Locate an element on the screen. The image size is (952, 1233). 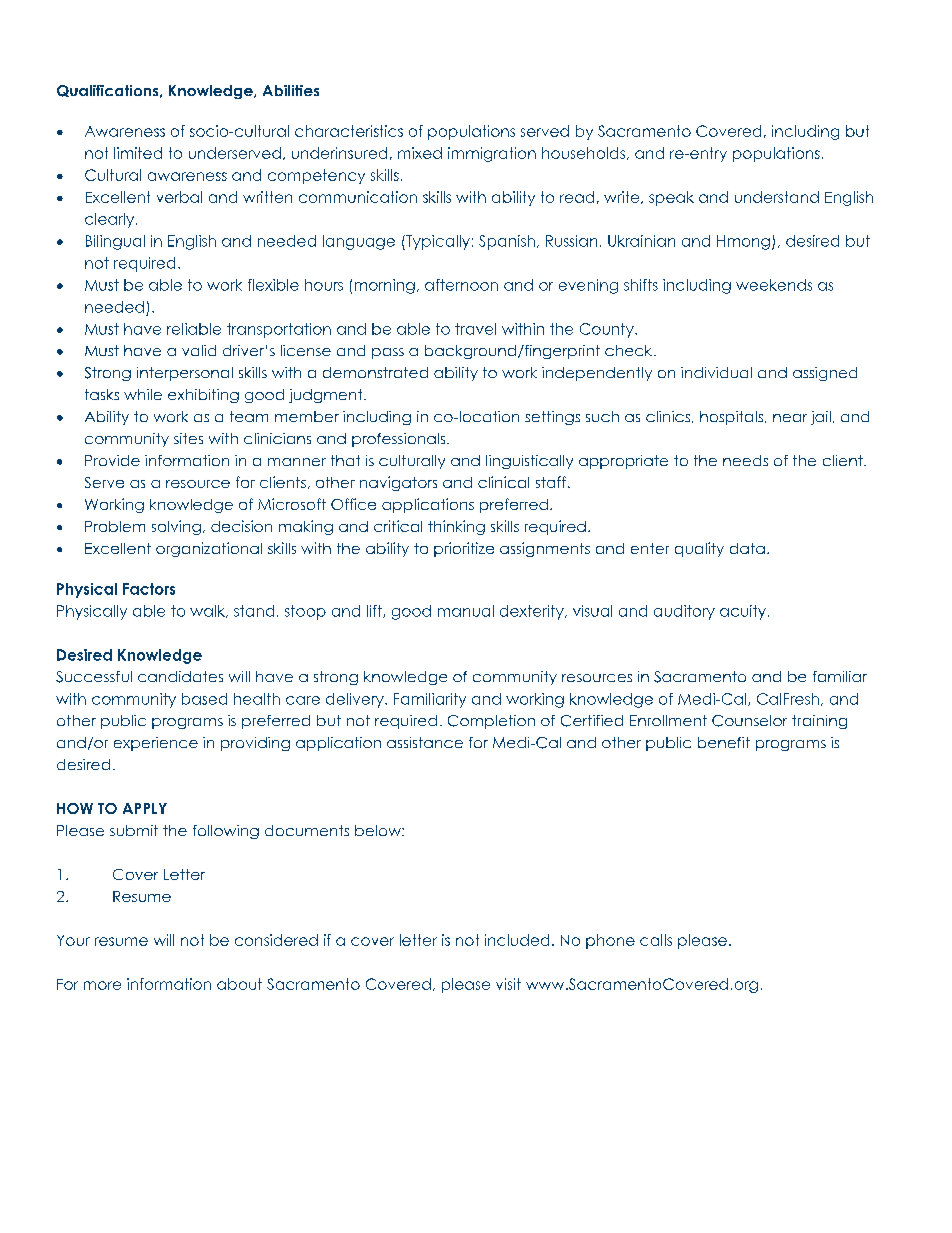
data is located at coordinates (747, 548).
